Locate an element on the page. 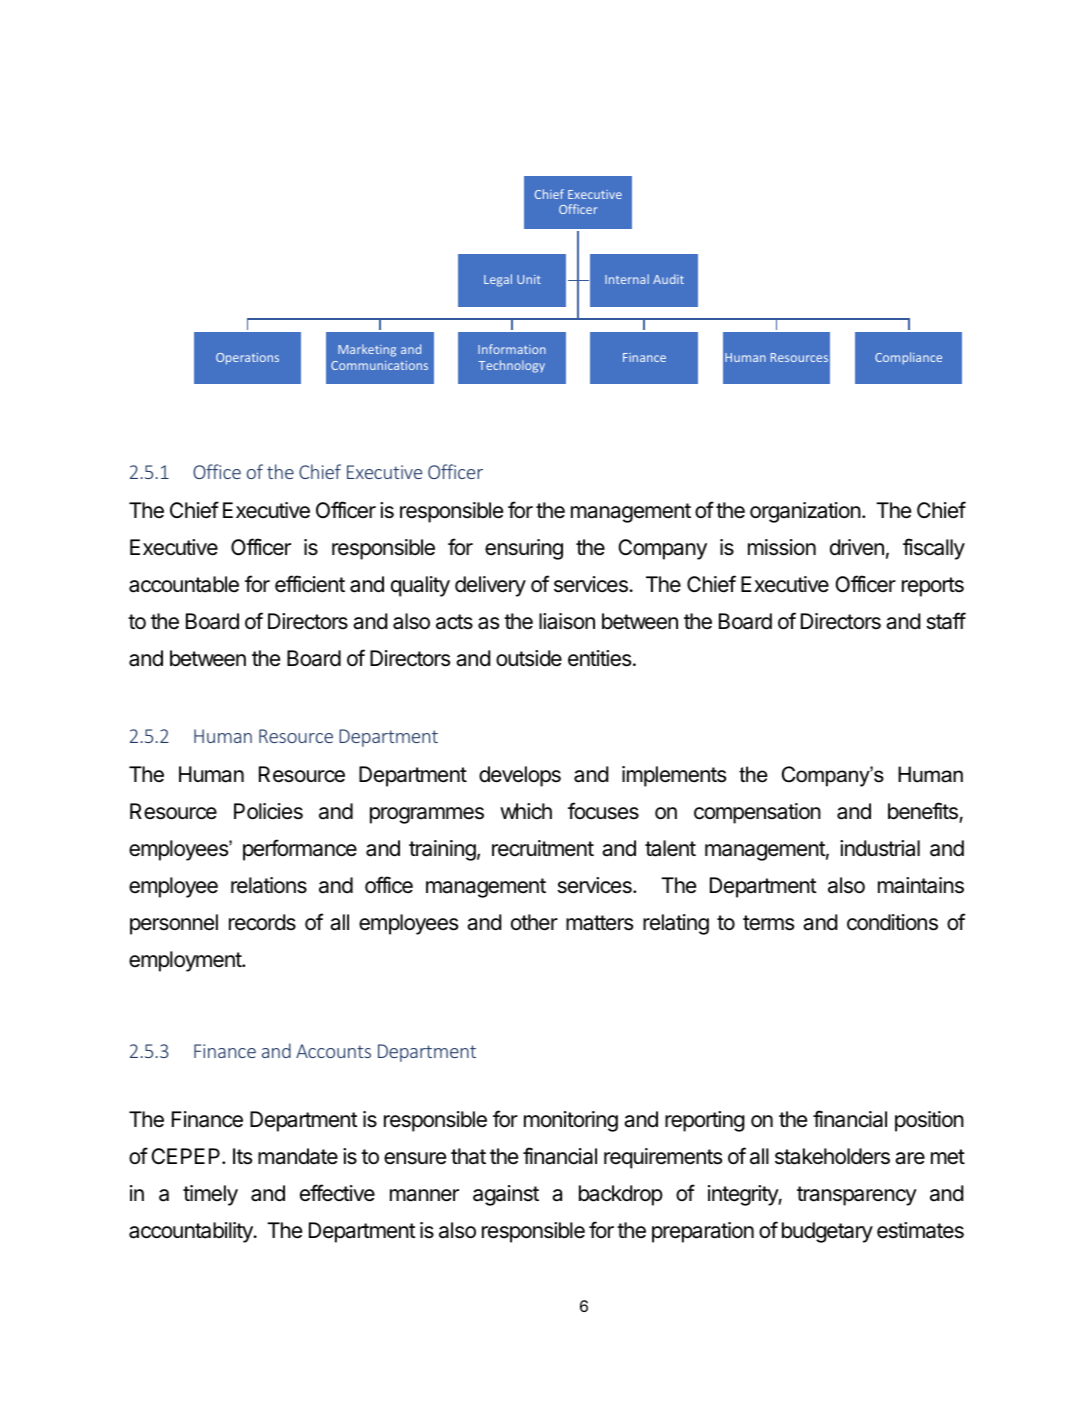  develops is located at coordinates (520, 776).
